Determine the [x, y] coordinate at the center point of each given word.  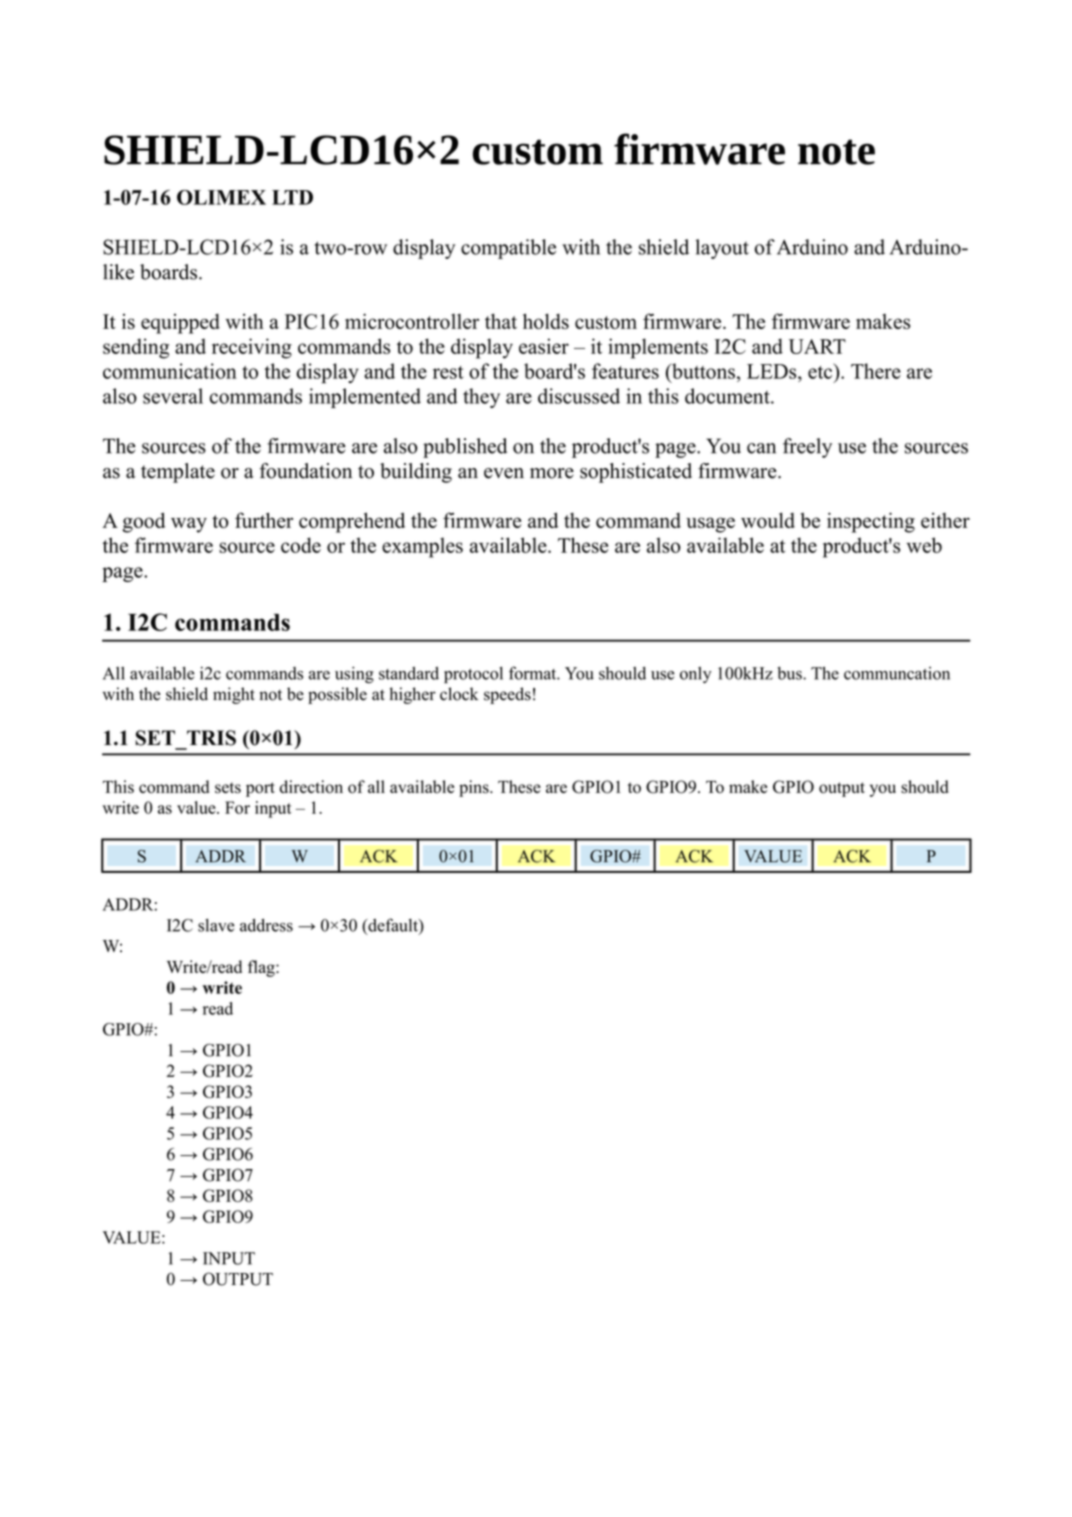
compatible [508, 249]
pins [475, 788]
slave [216, 925]
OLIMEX [221, 197]
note [836, 152]
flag [262, 968]
